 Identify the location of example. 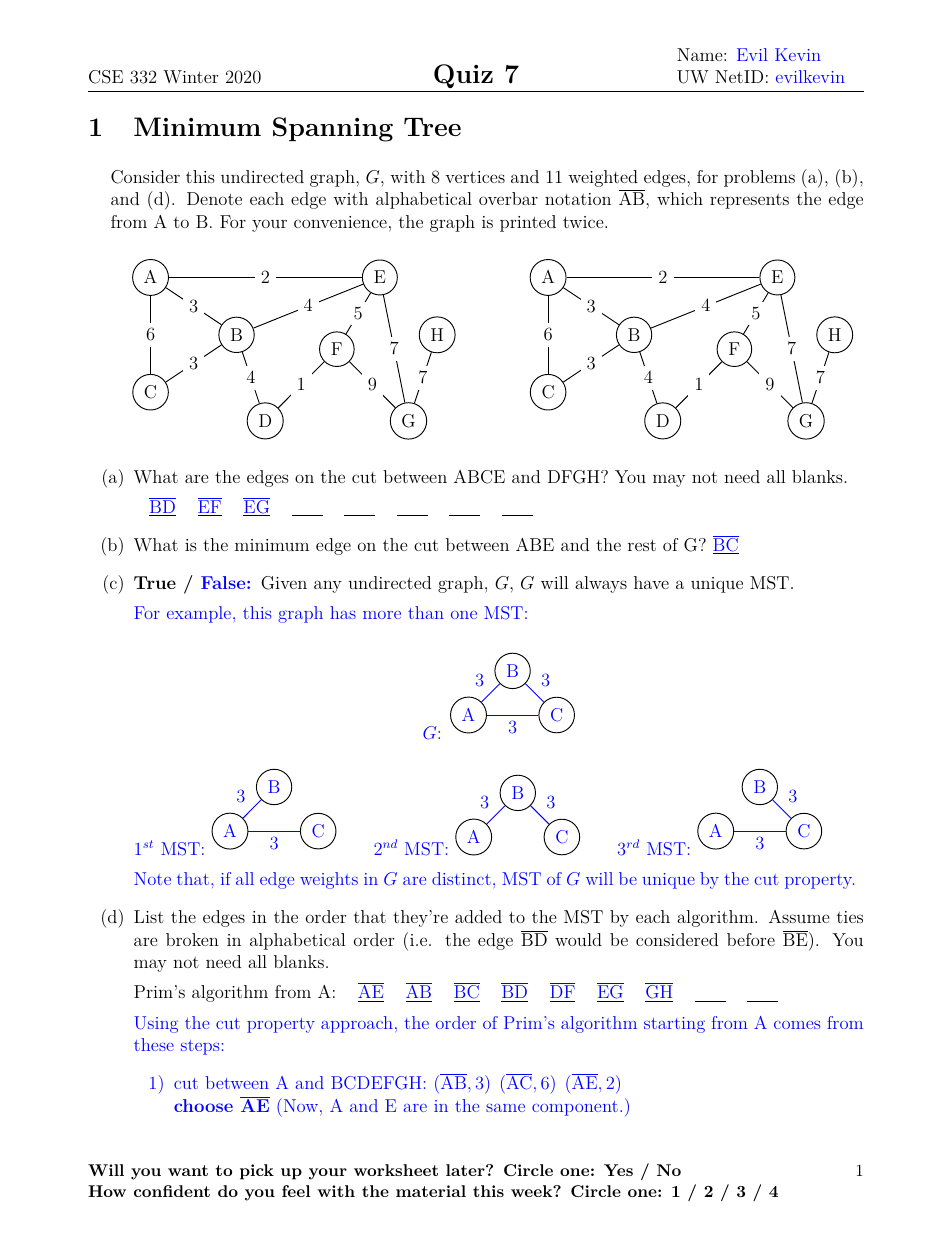
(199, 614).
